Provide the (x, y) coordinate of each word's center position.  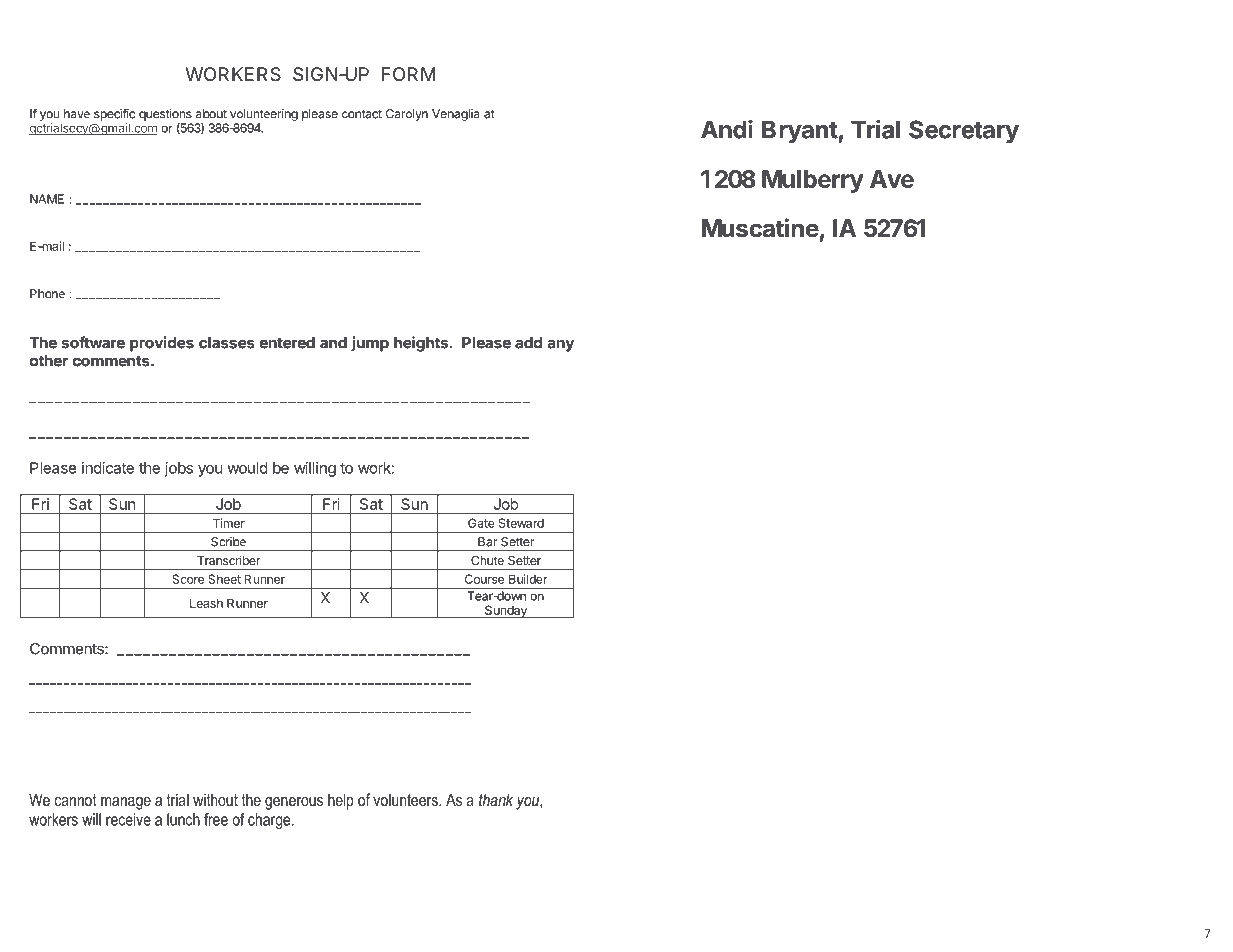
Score (188, 579)
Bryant (800, 132)
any (561, 345)
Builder (528, 579)
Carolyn (407, 115)
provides (162, 344)
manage (126, 803)
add (528, 343)
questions (165, 115)
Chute (487, 560)
